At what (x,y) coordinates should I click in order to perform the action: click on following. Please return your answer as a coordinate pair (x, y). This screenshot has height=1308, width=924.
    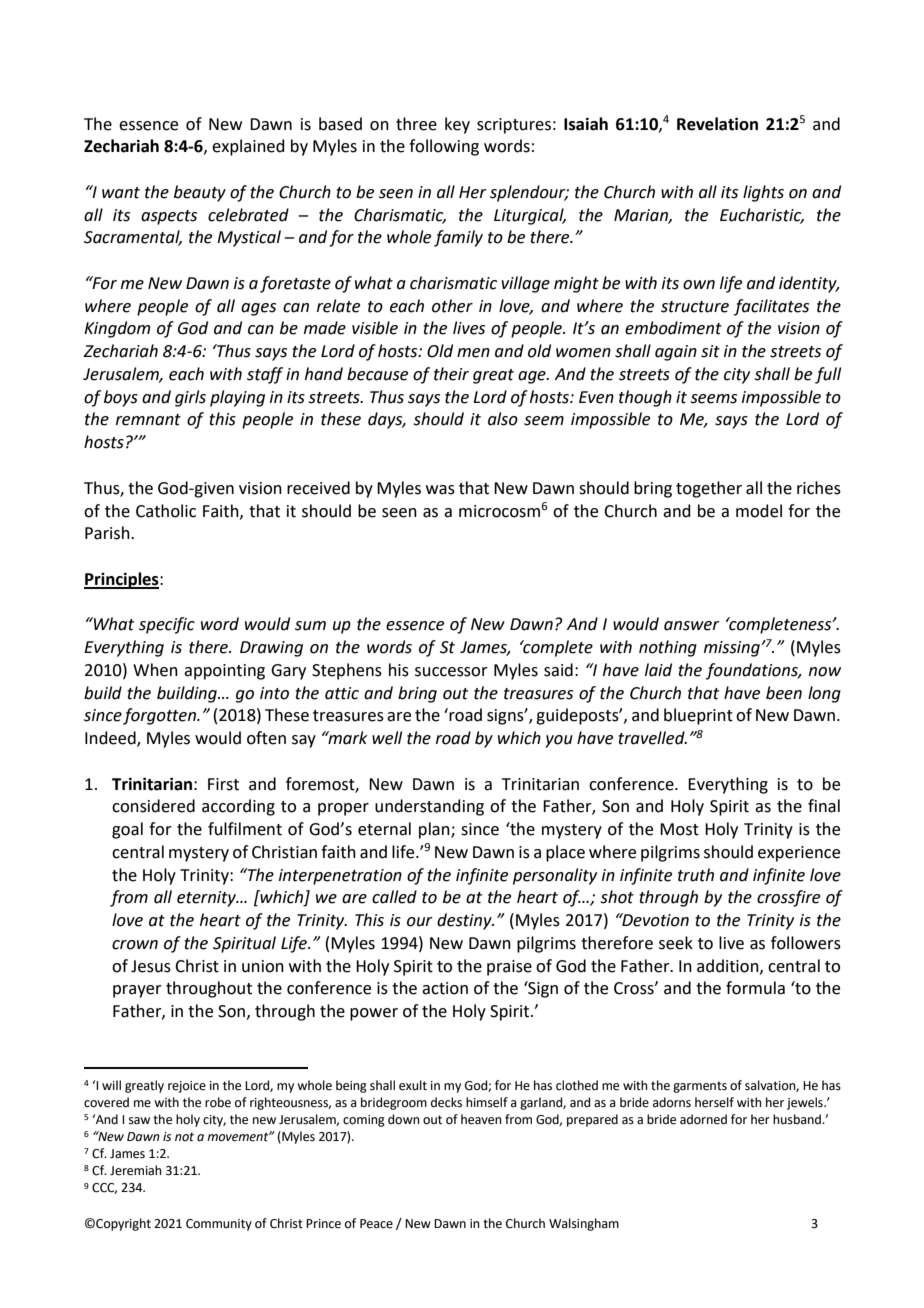
    Looking at the image, I should click on (444, 147).
